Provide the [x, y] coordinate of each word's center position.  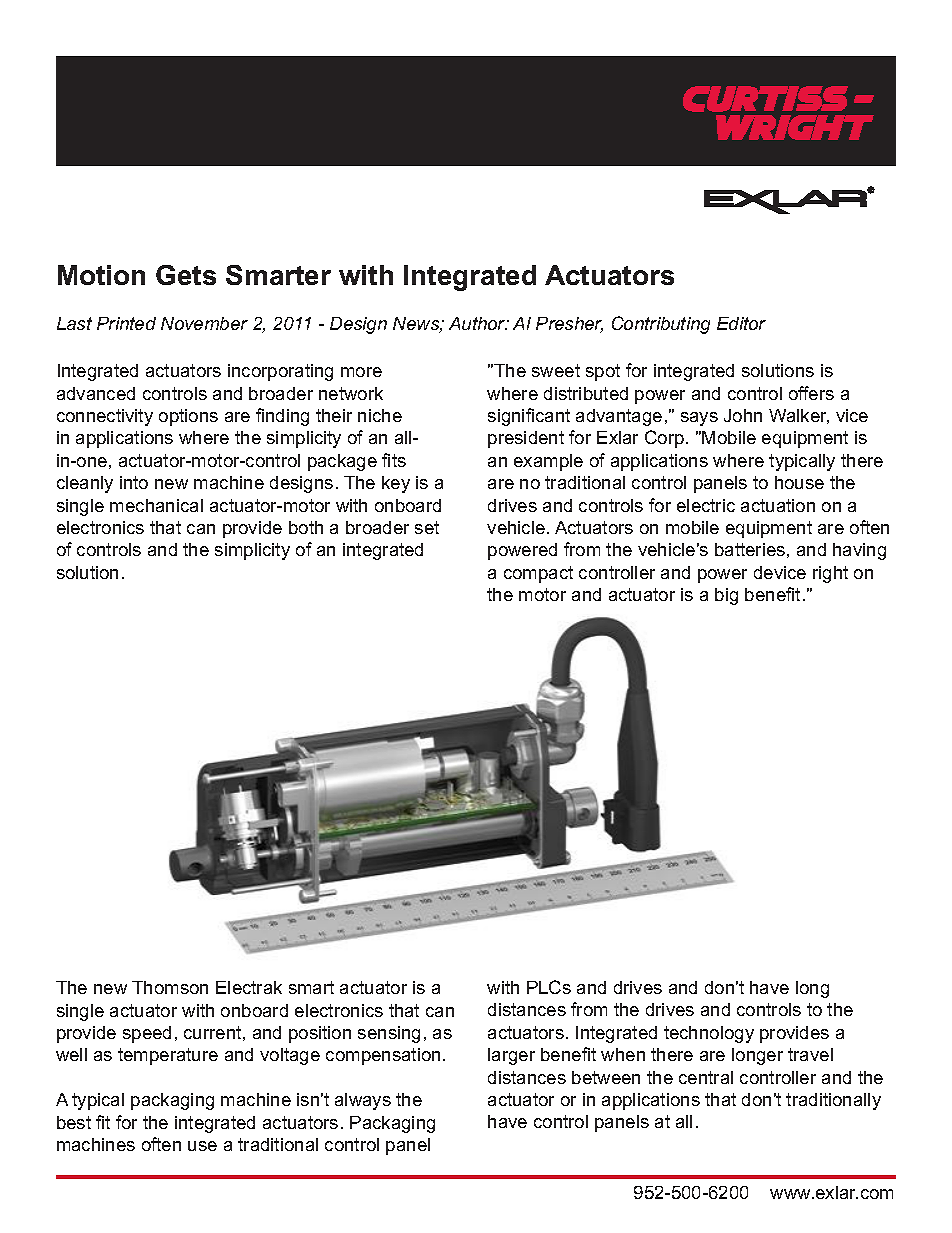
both [306, 527]
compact [538, 574]
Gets [186, 275]
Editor [741, 323]
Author [478, 323]
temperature [168, 1056]
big [726, 596]
